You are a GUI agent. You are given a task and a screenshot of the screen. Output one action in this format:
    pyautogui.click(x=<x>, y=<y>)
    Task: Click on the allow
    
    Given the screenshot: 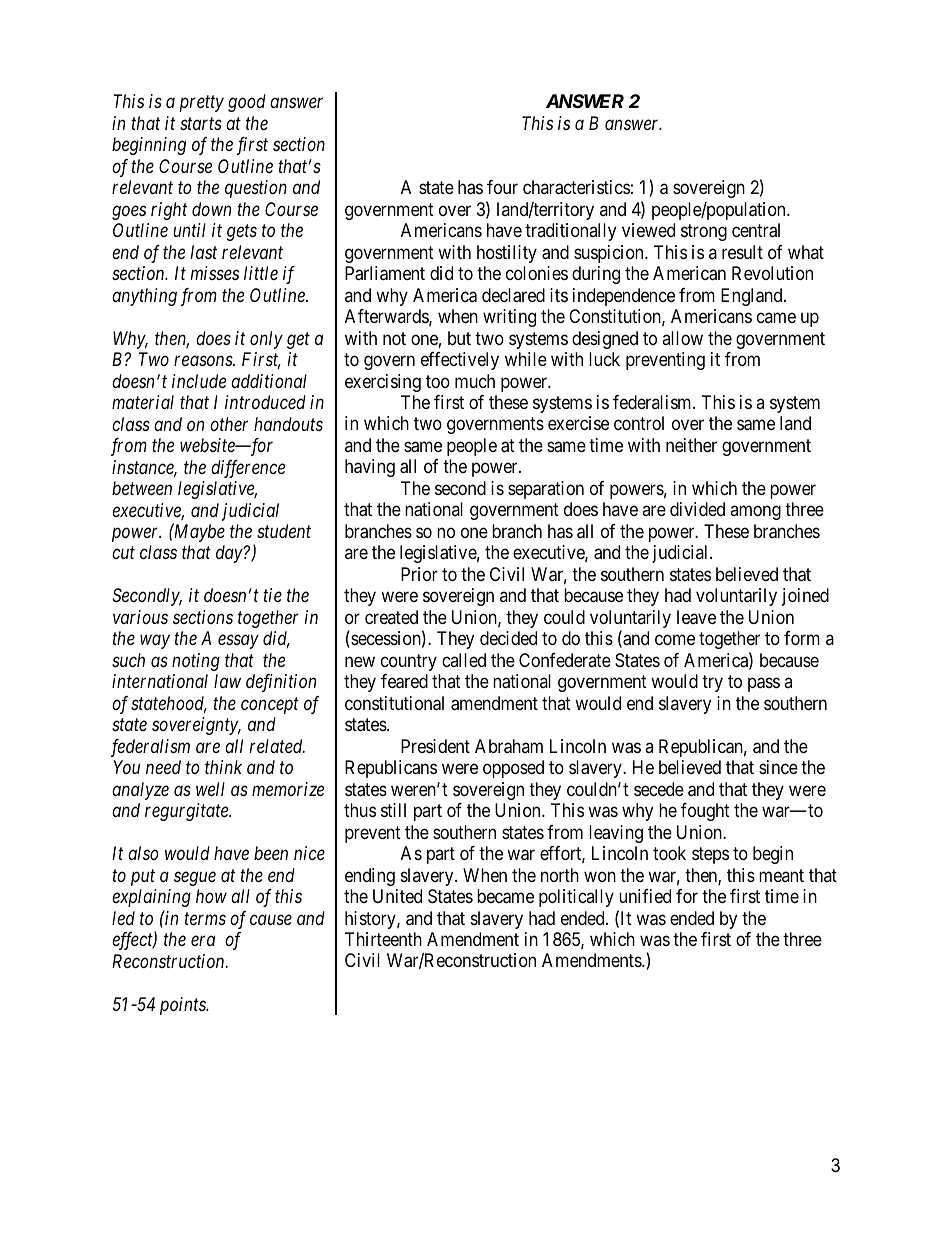 What is the action you would take?
    pyautogui.click(x=682, y=338)
